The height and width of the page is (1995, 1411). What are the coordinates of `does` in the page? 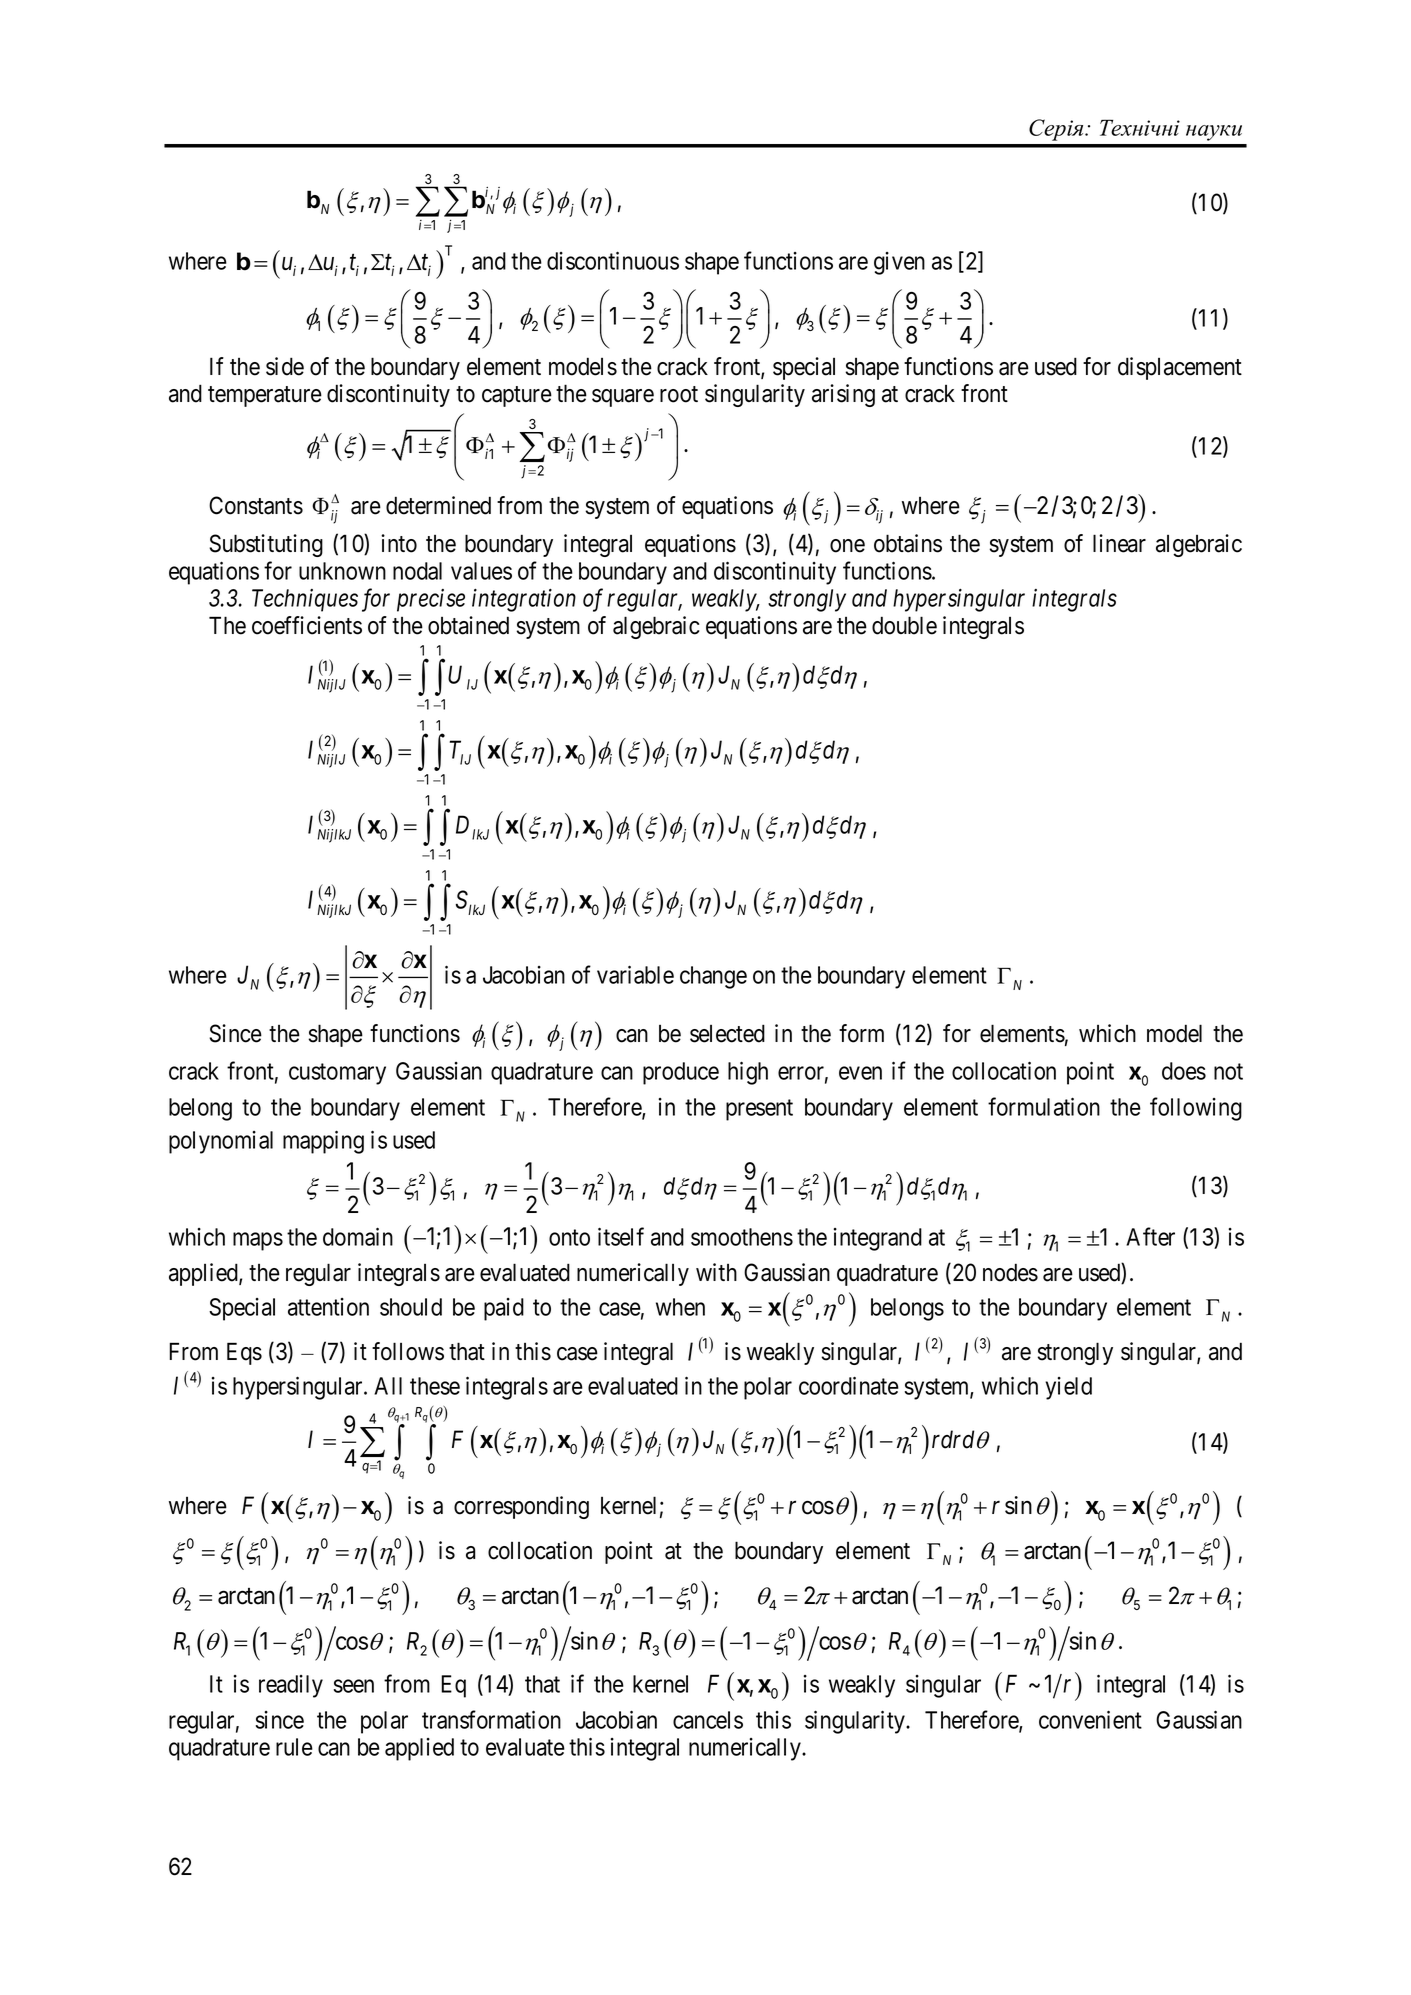 It's located at (1184, 1071).
